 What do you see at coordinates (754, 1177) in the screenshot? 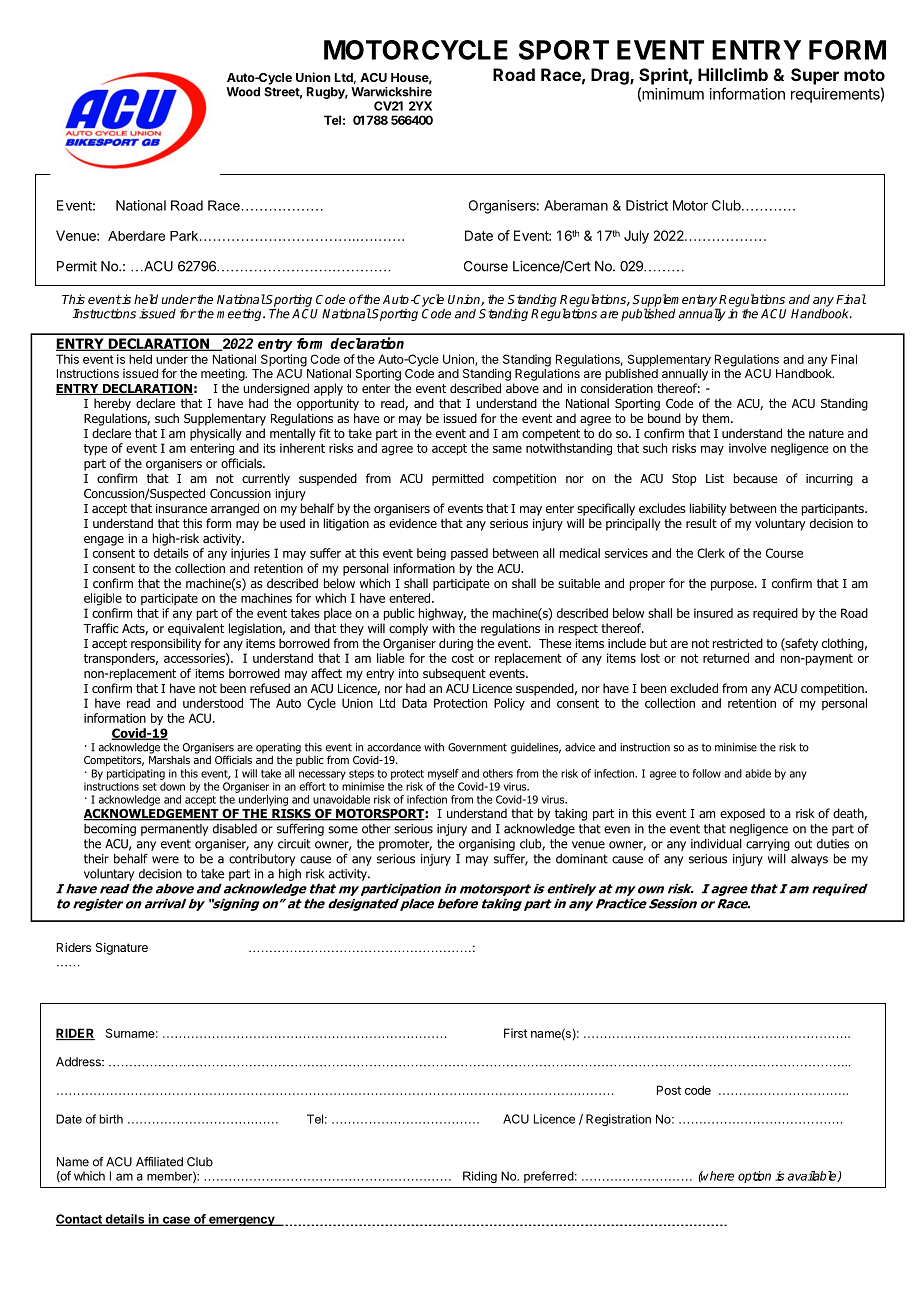
I see `option` at bounding box center [754, 1177].
